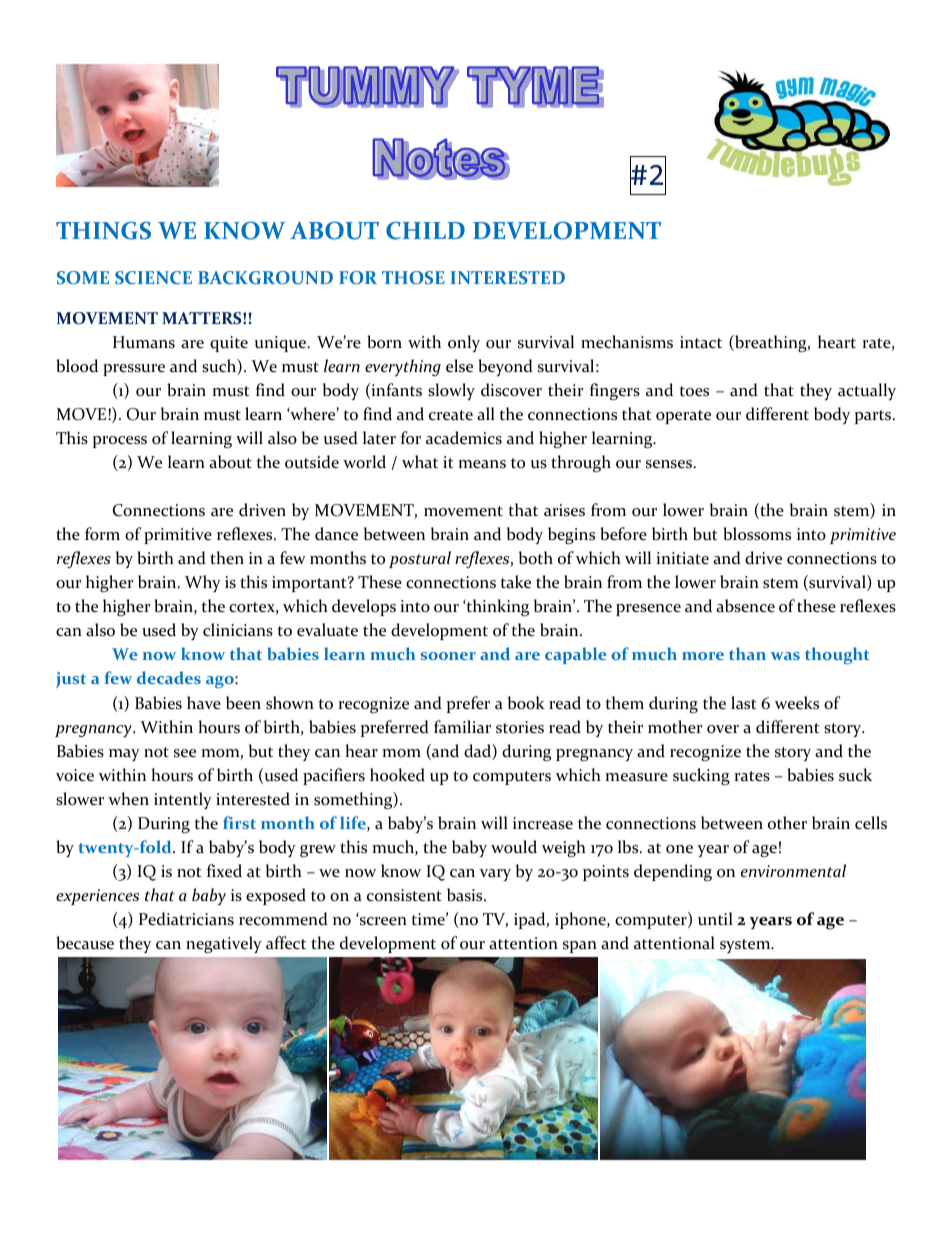 This page has width=952, height=1233. What do you see at coordinates (669, 464) in the page?
I see `senses` at bounding box center [669, 464].
